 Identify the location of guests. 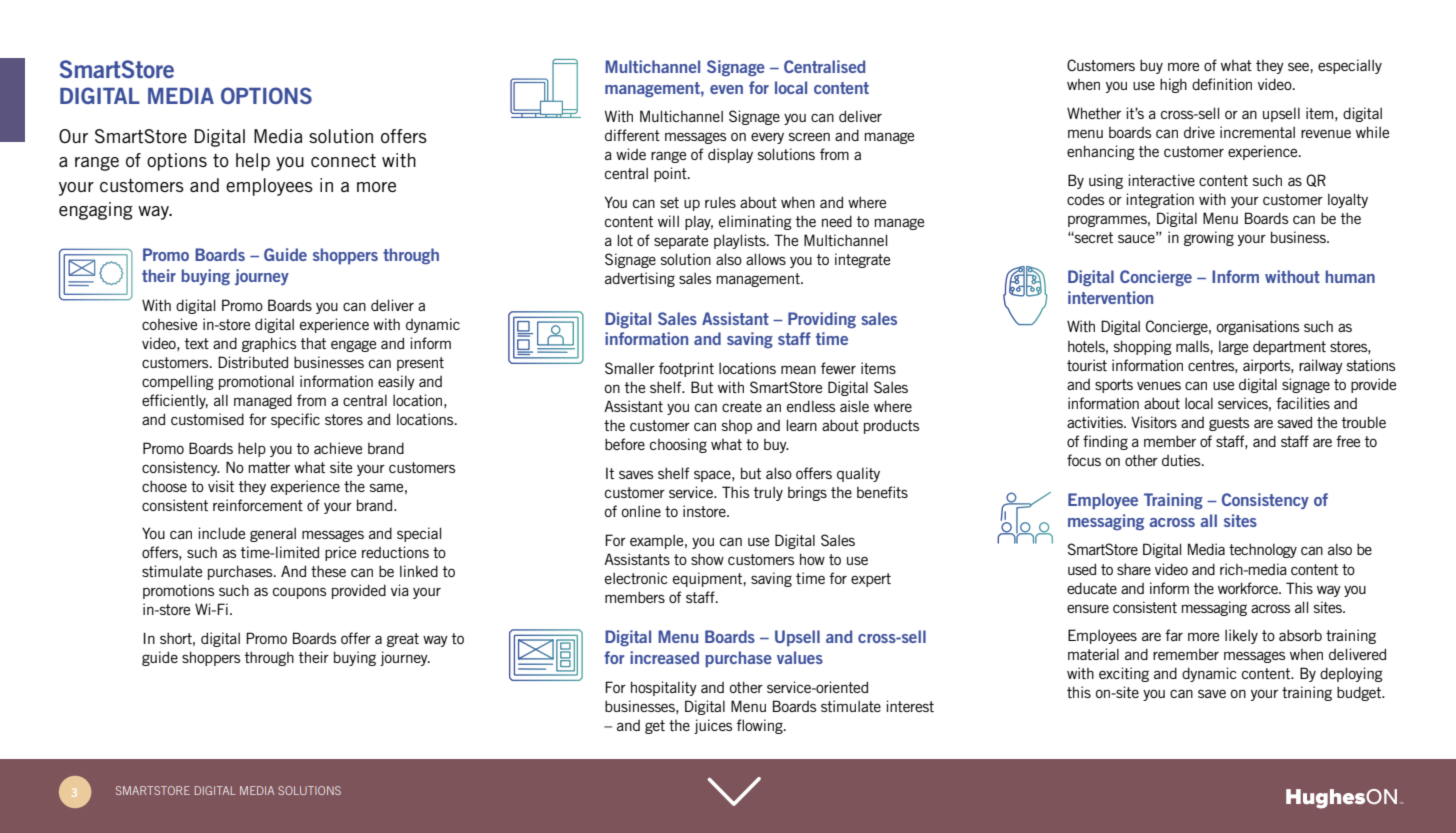
(1229, 424).
